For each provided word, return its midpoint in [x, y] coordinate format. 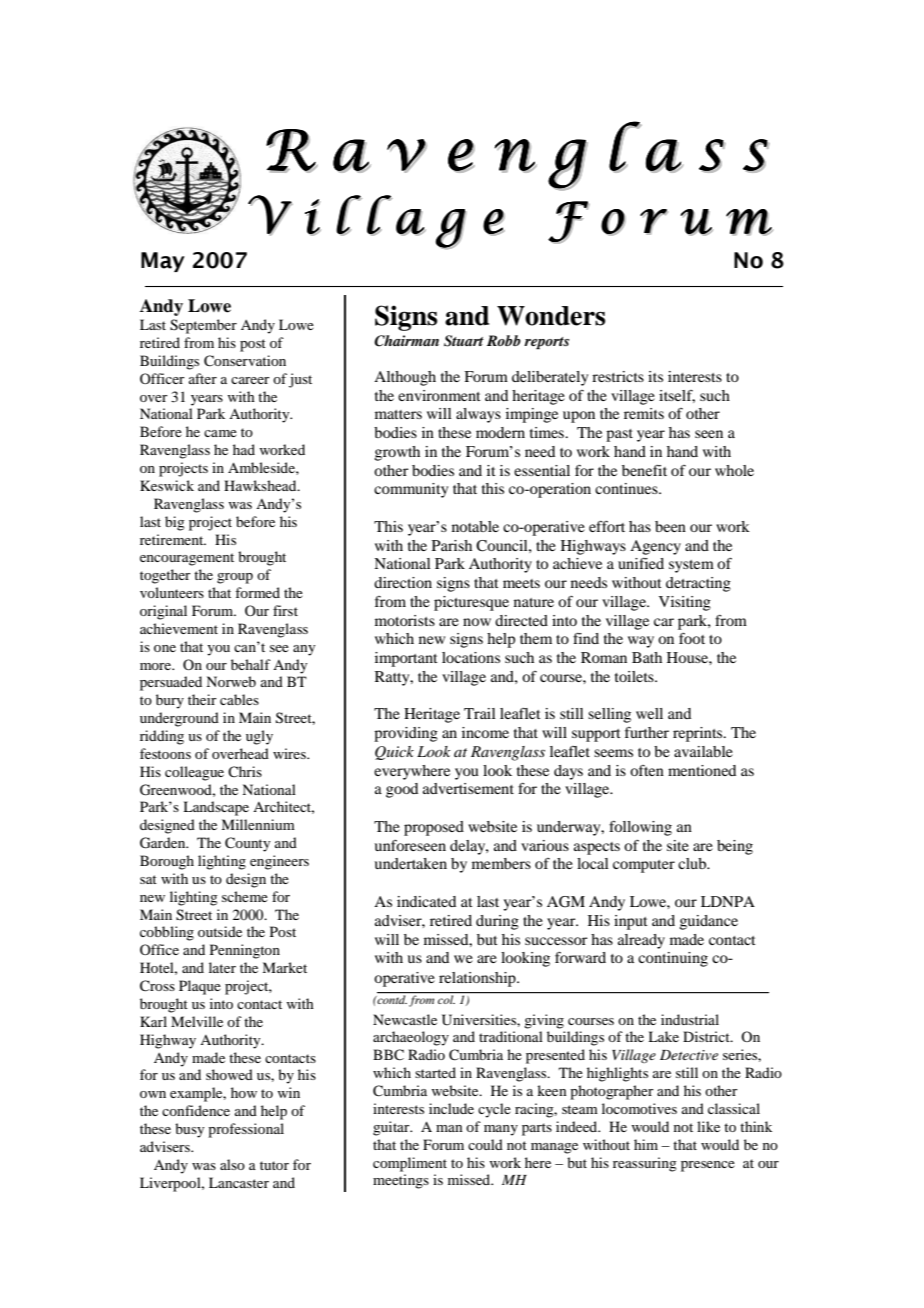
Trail [480, 713]
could [485, 1144]
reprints [699, 734]
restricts [618, 376]
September [203, 326]
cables [239, 699]
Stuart [464, 341]
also [232, 1164]
